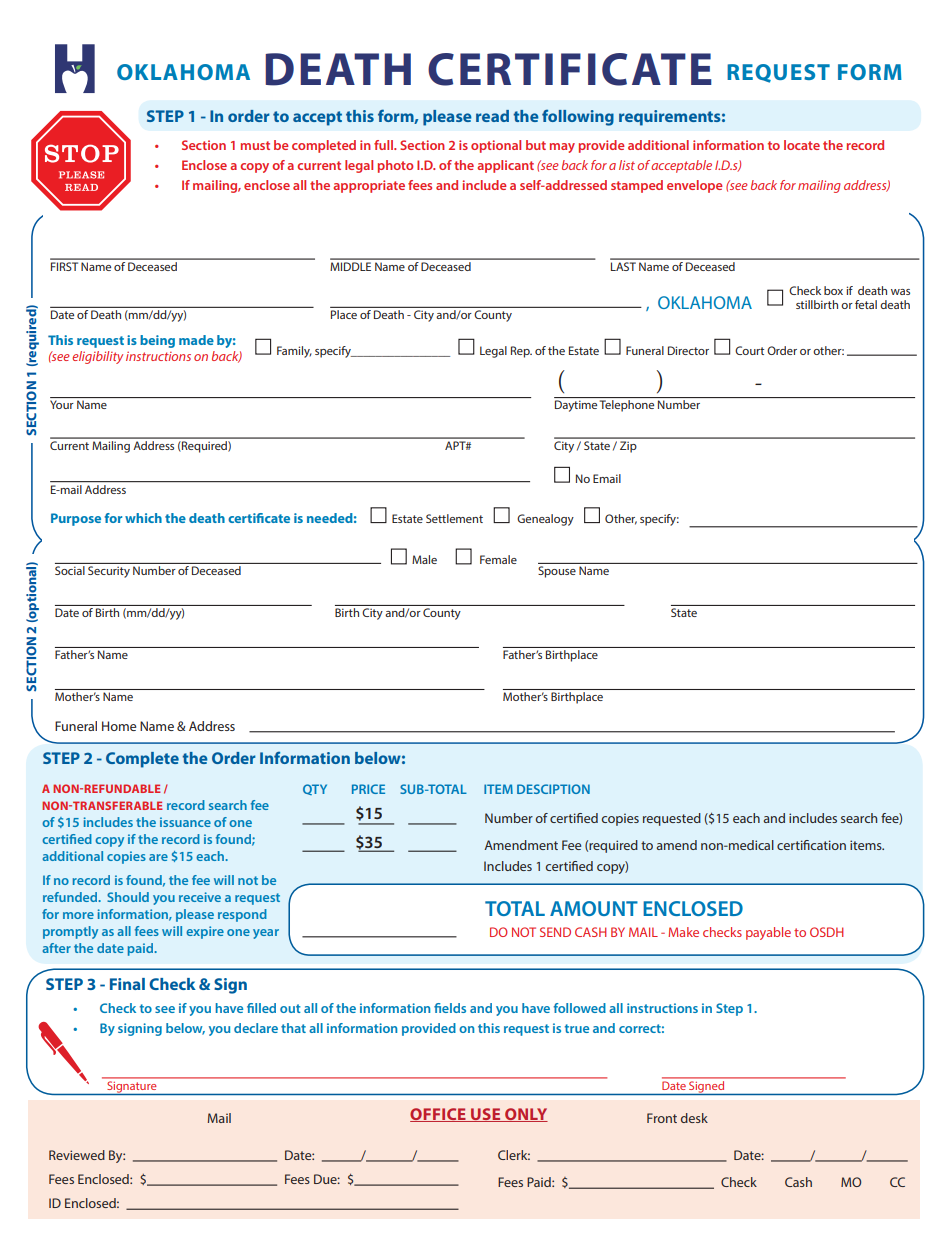 The image size is (952, 1233). I want to click on applicant, so click(505, 166).
